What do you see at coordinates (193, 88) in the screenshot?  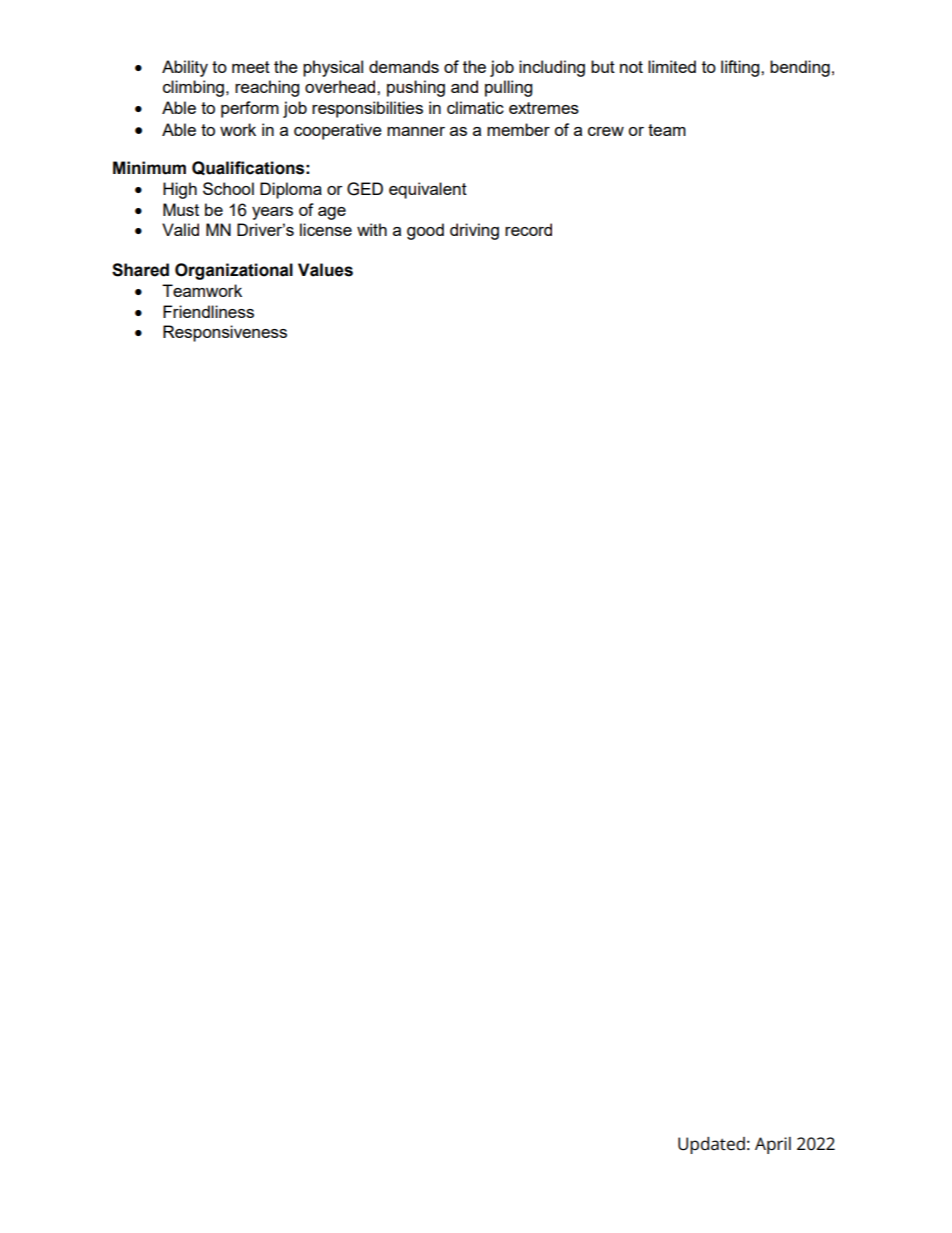 I see `climbing` at bounding box center [193, 88].
